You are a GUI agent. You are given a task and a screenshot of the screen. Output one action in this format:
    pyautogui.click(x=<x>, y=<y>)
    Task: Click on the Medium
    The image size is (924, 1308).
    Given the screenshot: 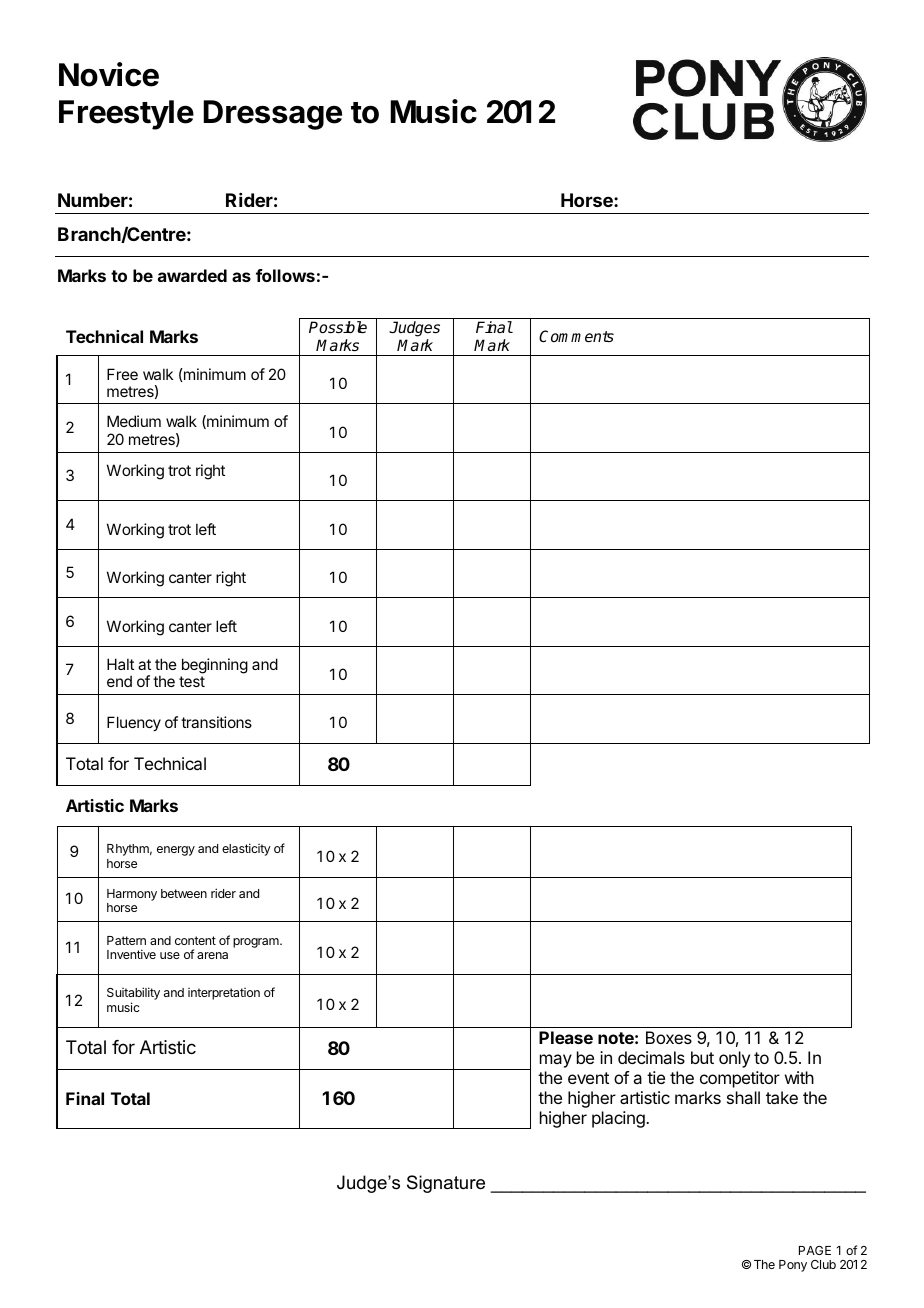 What is the action you would take?
    pyautogui.click(x=134, y=421)
